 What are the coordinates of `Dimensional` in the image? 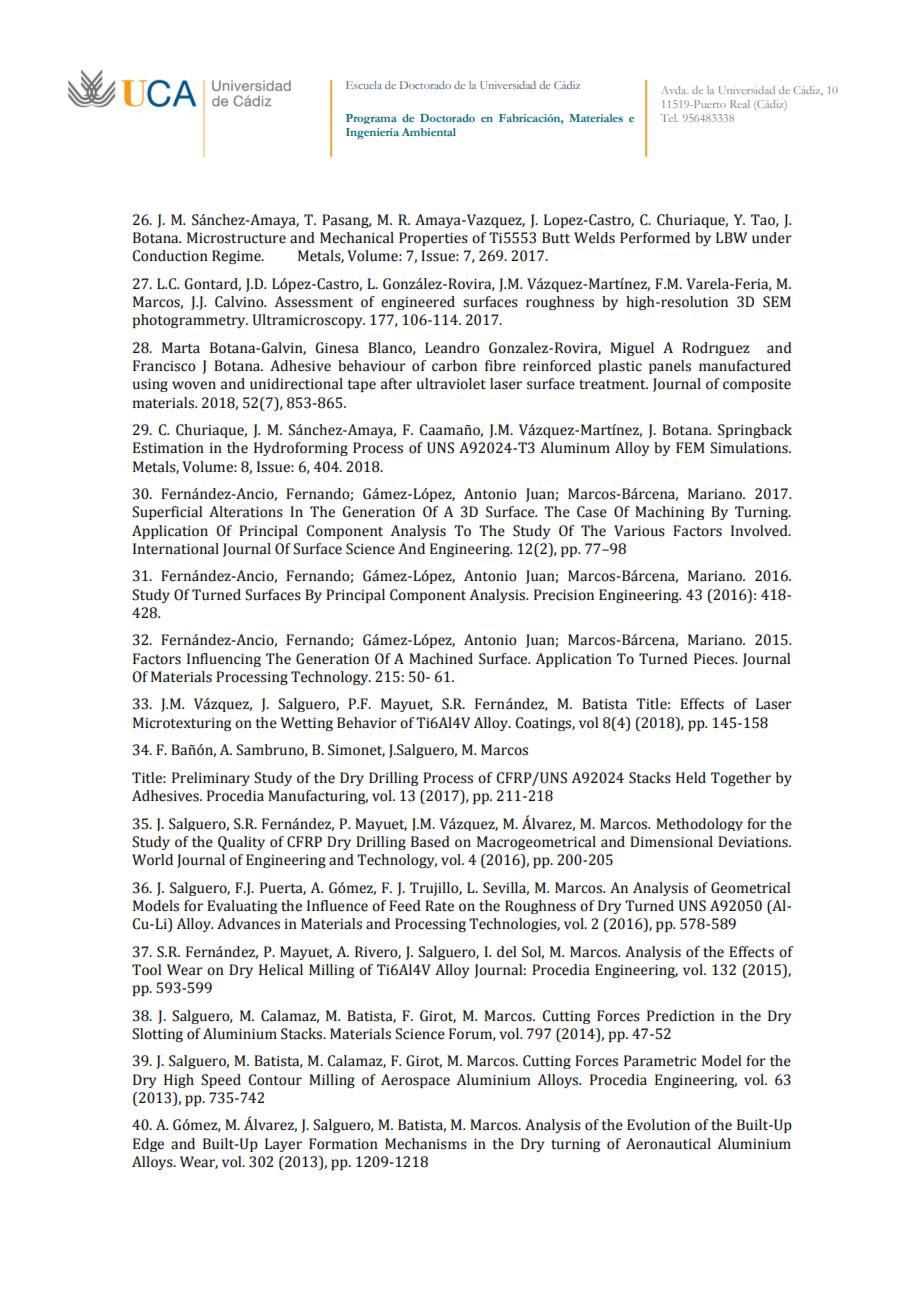 It's located at (671, 842).
